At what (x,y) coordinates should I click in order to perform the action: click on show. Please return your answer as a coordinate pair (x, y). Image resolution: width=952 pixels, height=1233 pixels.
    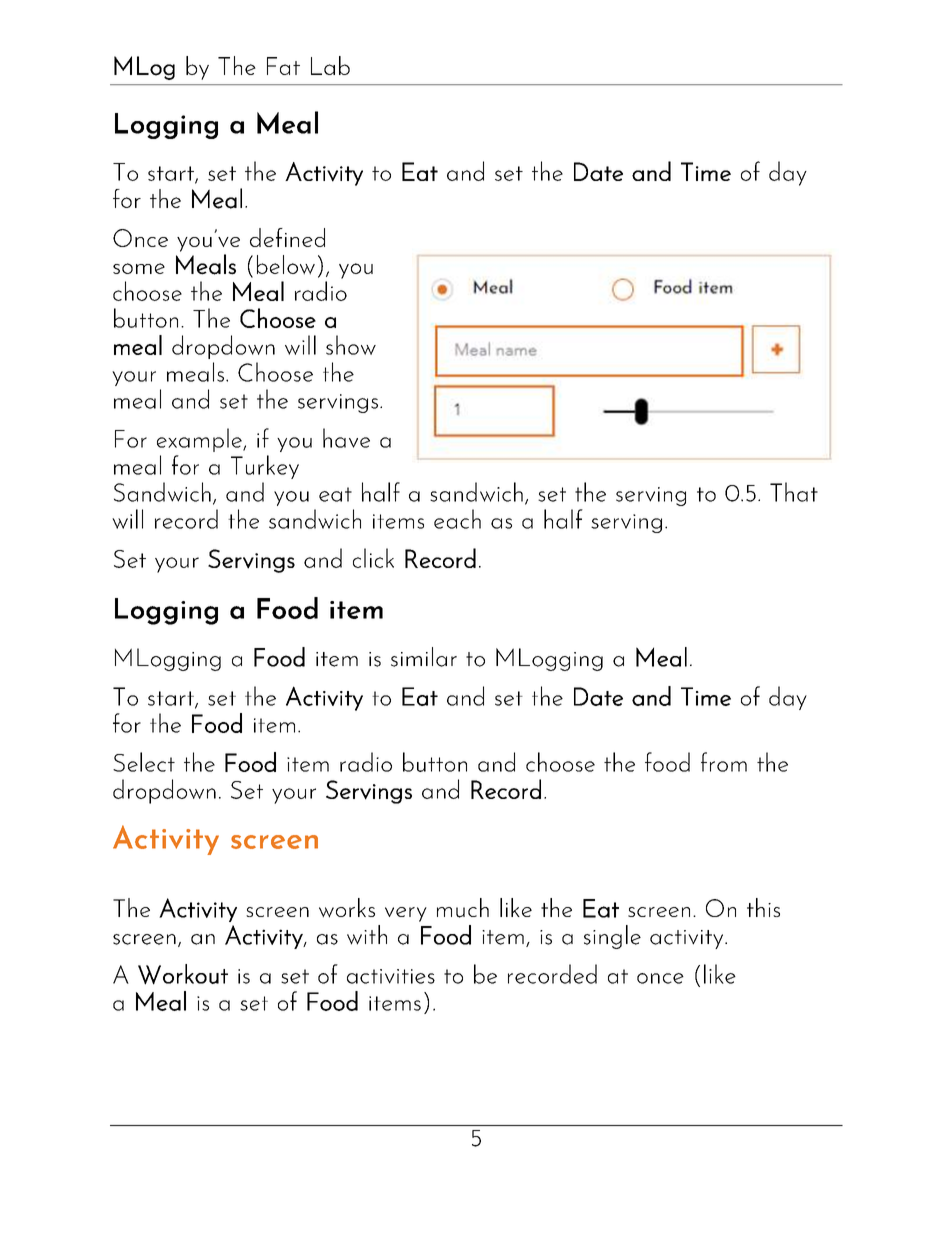
    Looking at the image, I should click on (351, 345).
